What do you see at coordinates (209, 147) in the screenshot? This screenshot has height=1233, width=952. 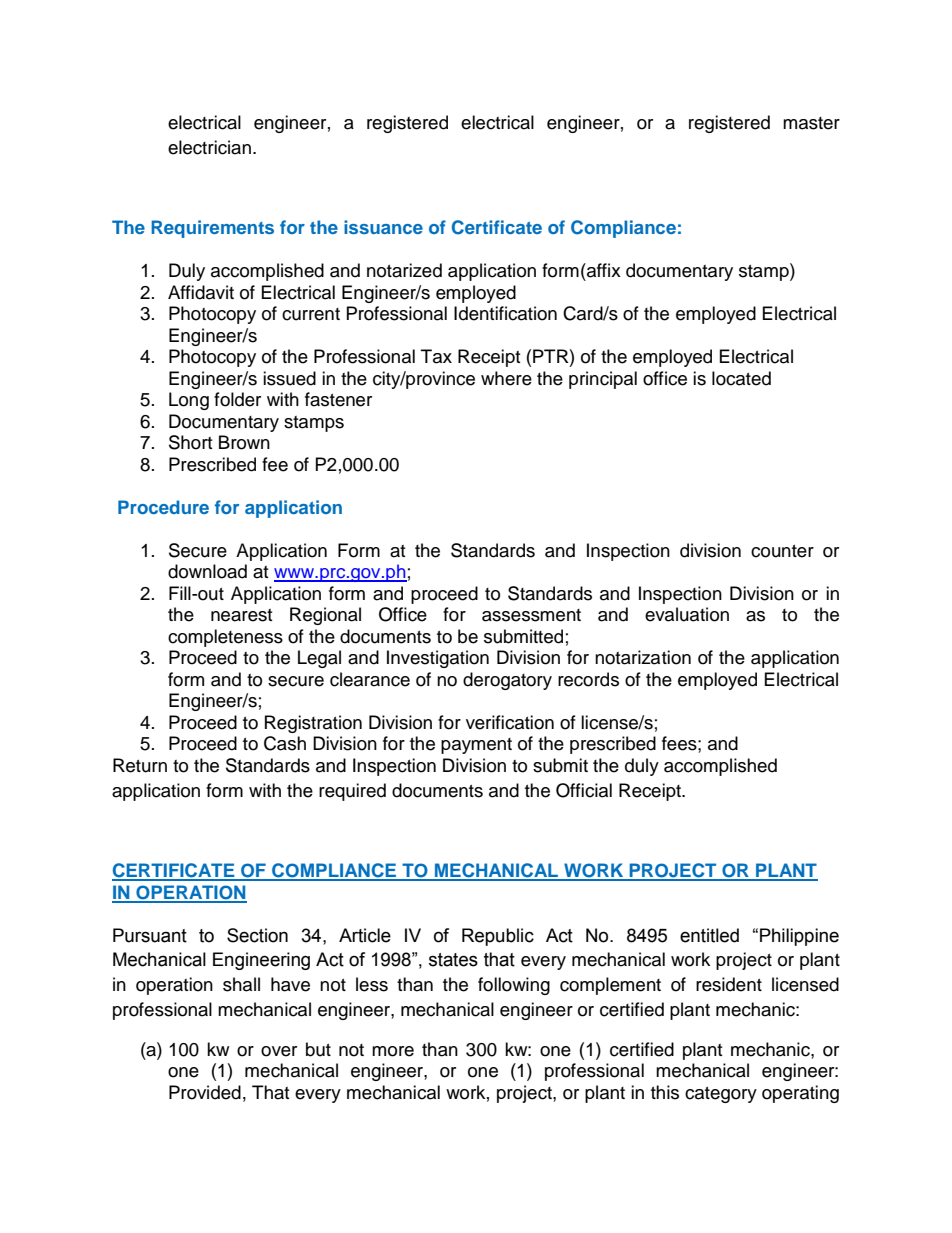 I see `electrician` at bounding box center [209, 147].
